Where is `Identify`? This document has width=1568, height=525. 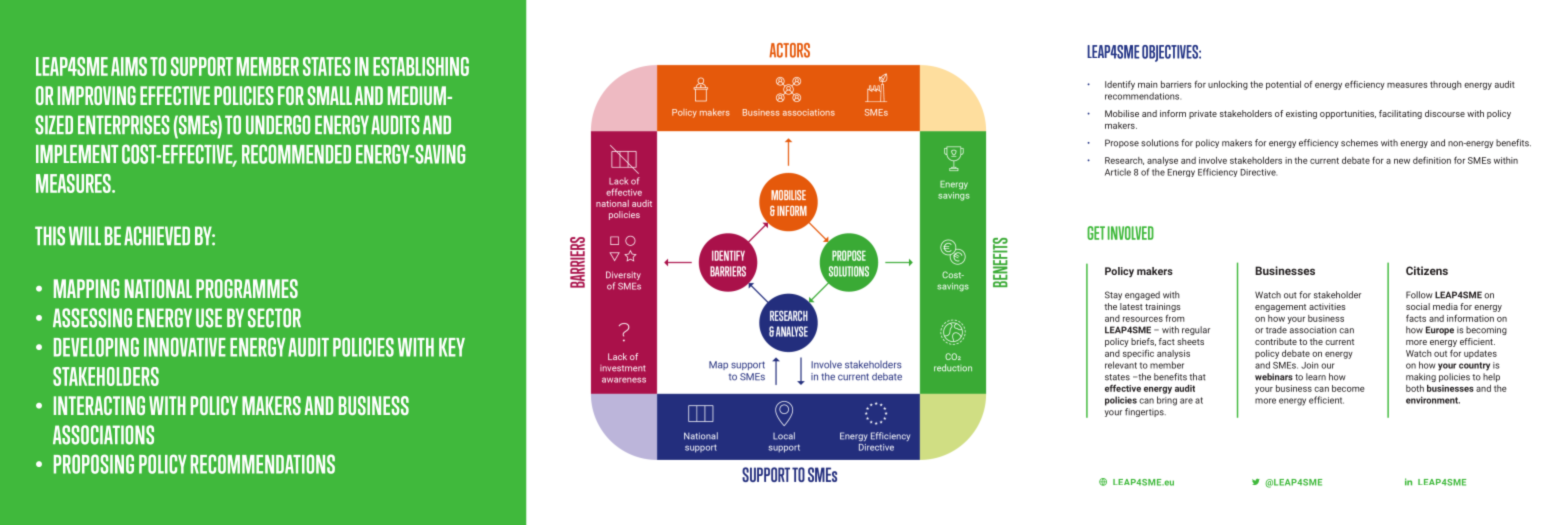
Identify is located at coordinates (1120, 85).
